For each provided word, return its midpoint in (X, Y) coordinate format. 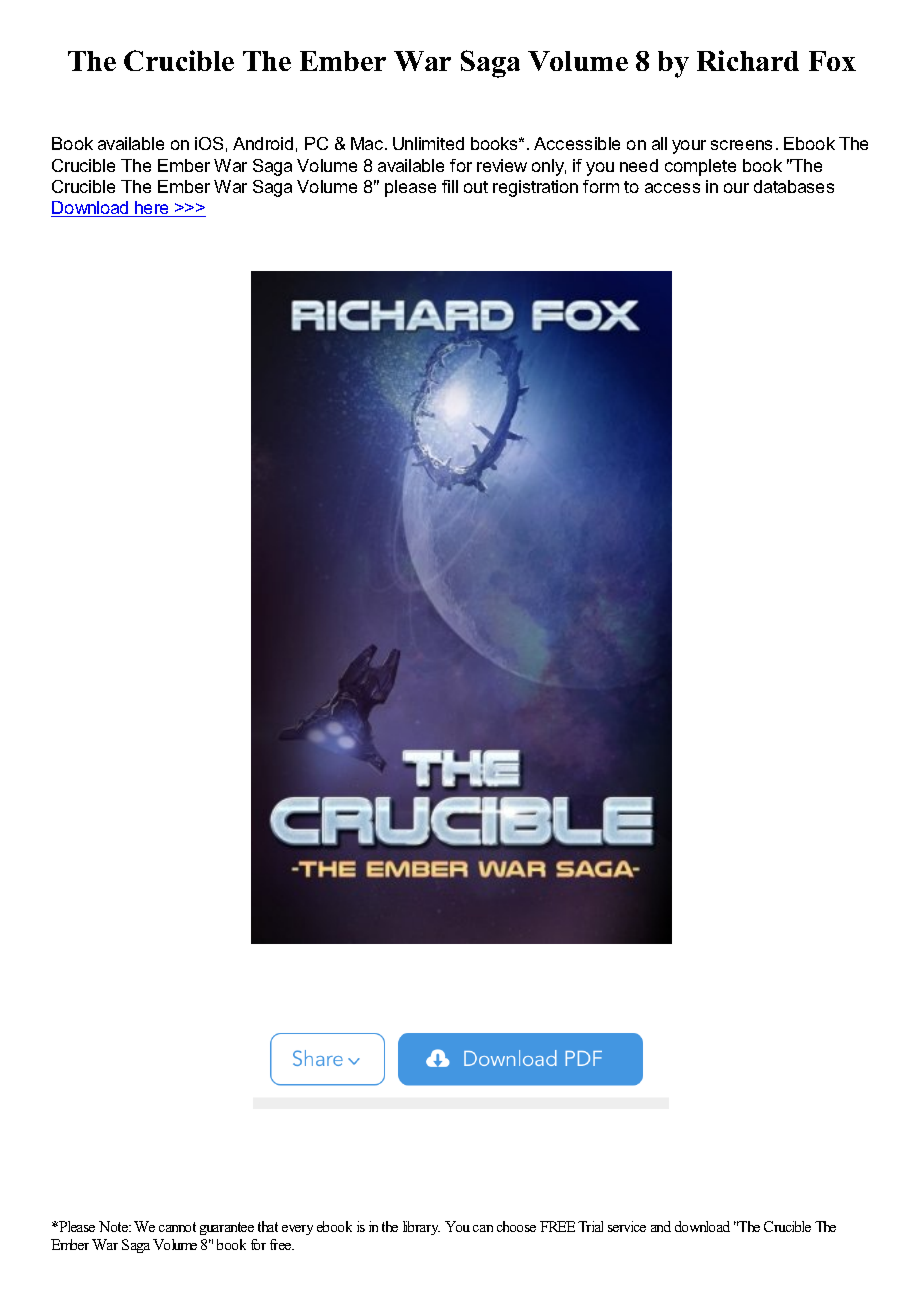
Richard (748, 60)
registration (535, 188)
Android (263, 143)
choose (516, 1226)
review (502, 165)
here (152, 209)
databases (794, 186)
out (476, 187)
